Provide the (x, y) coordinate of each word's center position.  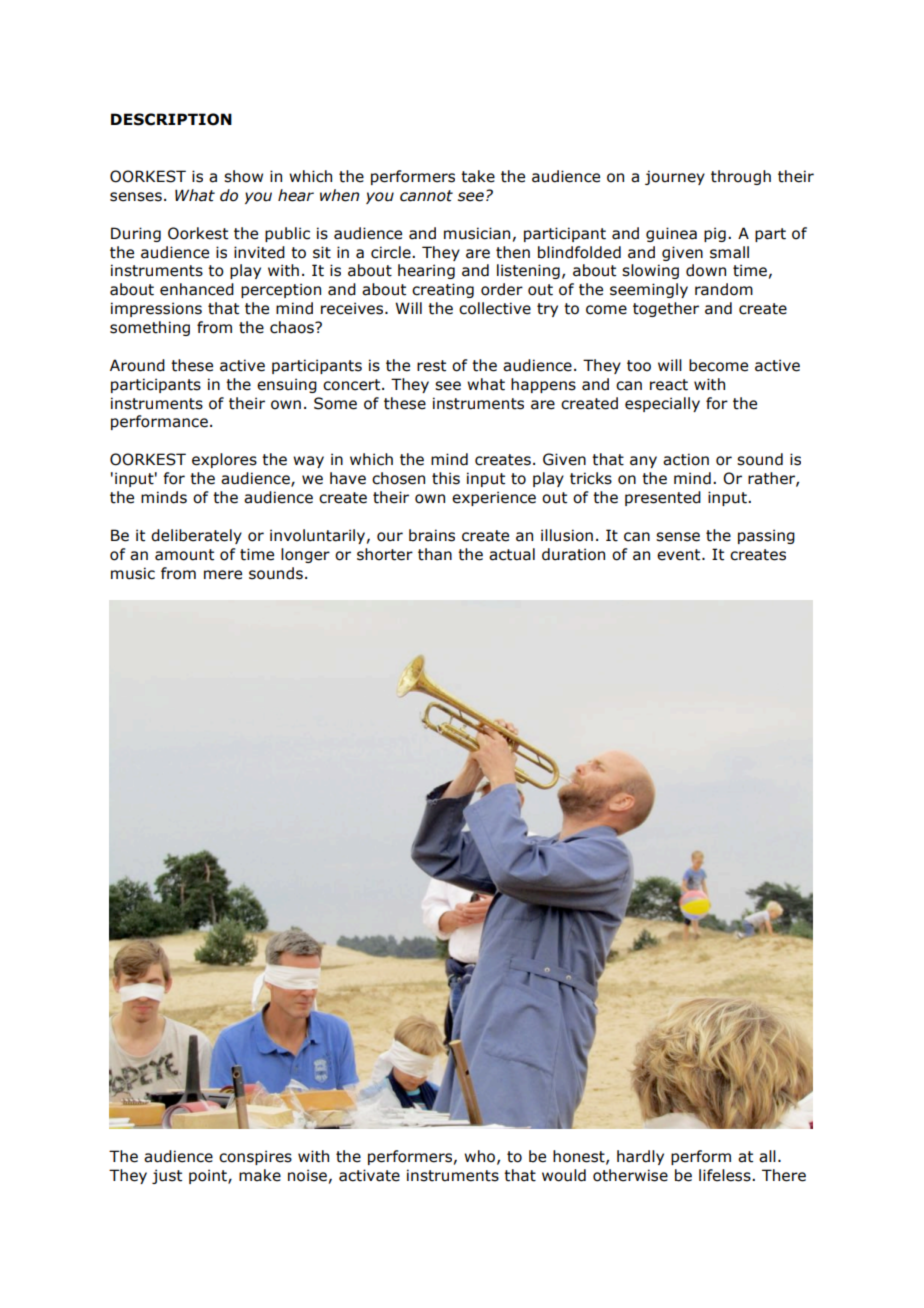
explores (224, 460)
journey (675, 177)
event (680, 555)
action (686, 459)
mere (223, 575)
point (209, 1176)
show (243, 176)
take (478, 176)
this (446, 478)
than (435, 554)
